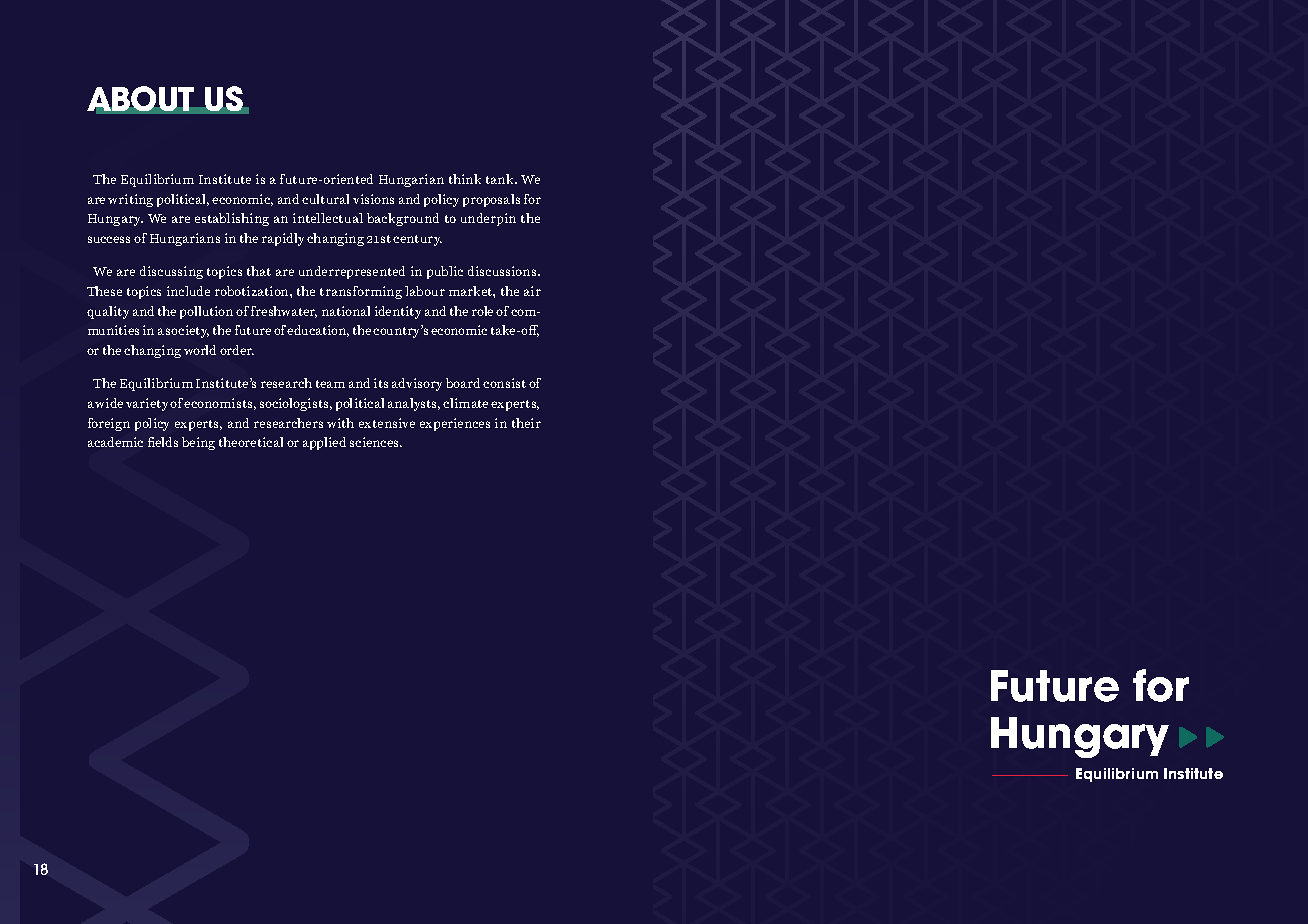 This screenshot has height=924, width=1308. What do you see at coordinates (482, 311) in the screenshot?
I see `role` at bounding box center [482, 311].
